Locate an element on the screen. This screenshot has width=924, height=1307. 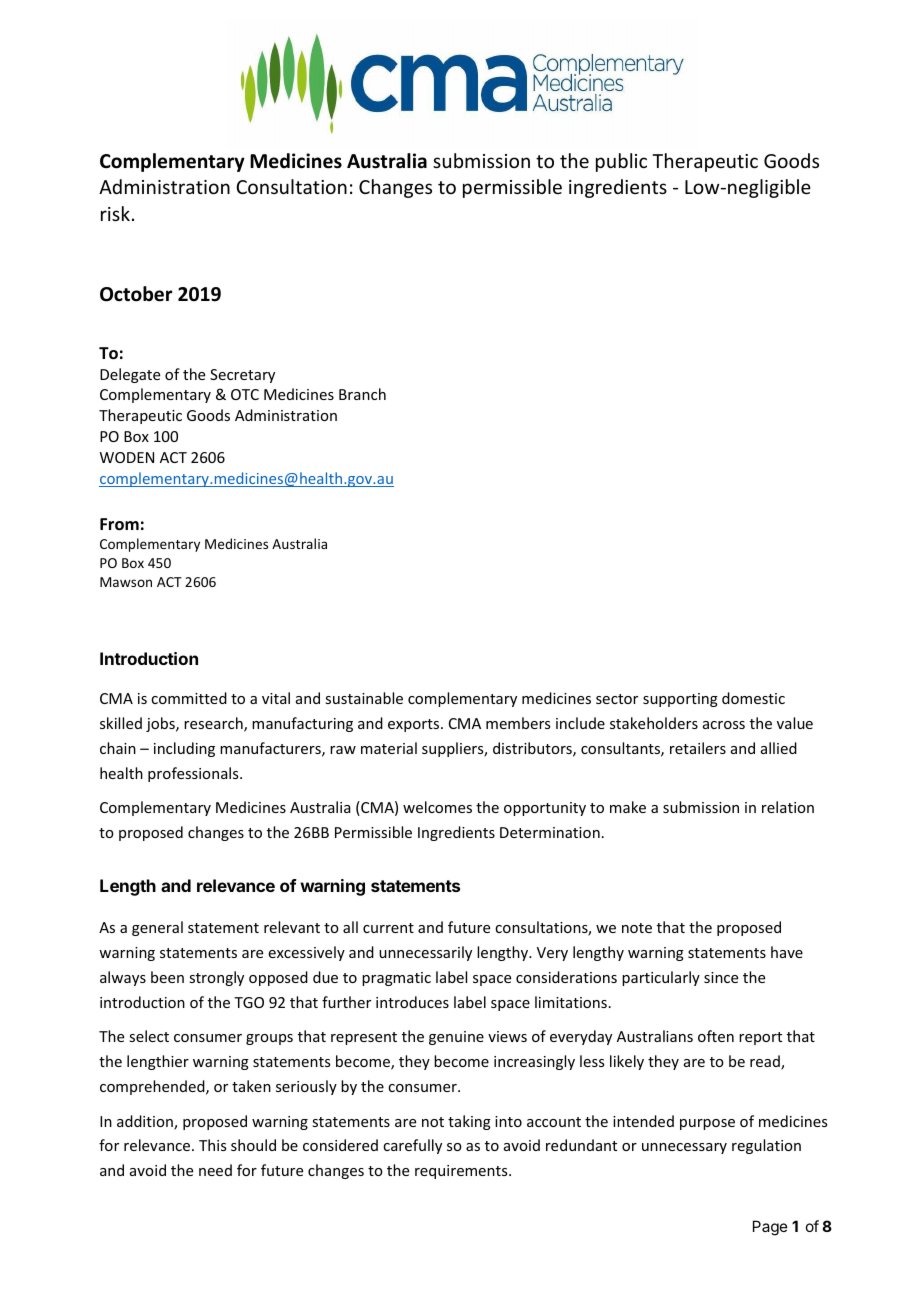
risk is located at coordinates (115, 213).
